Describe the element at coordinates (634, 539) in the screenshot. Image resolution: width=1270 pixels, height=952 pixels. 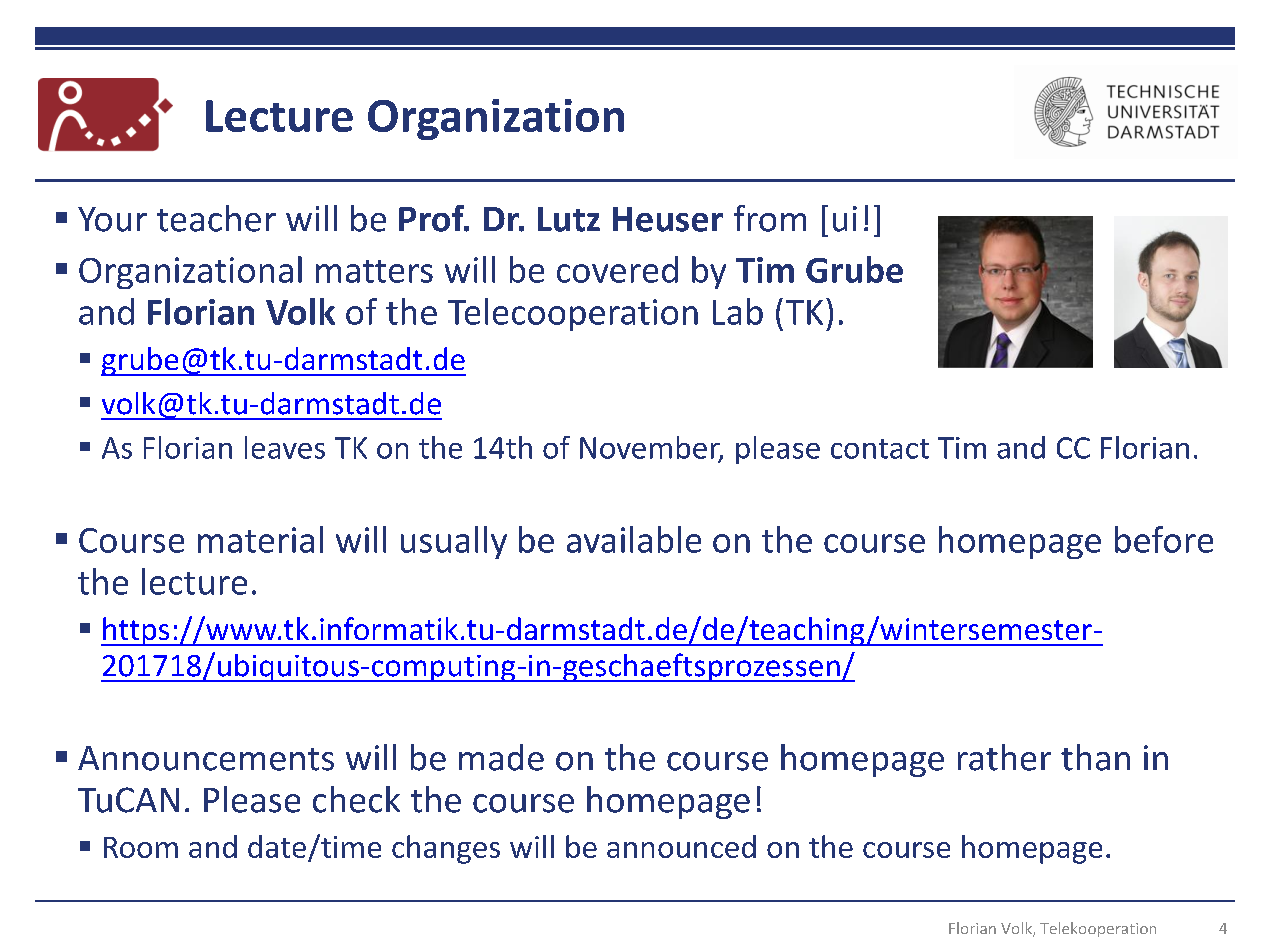
I see `available` at that location.
